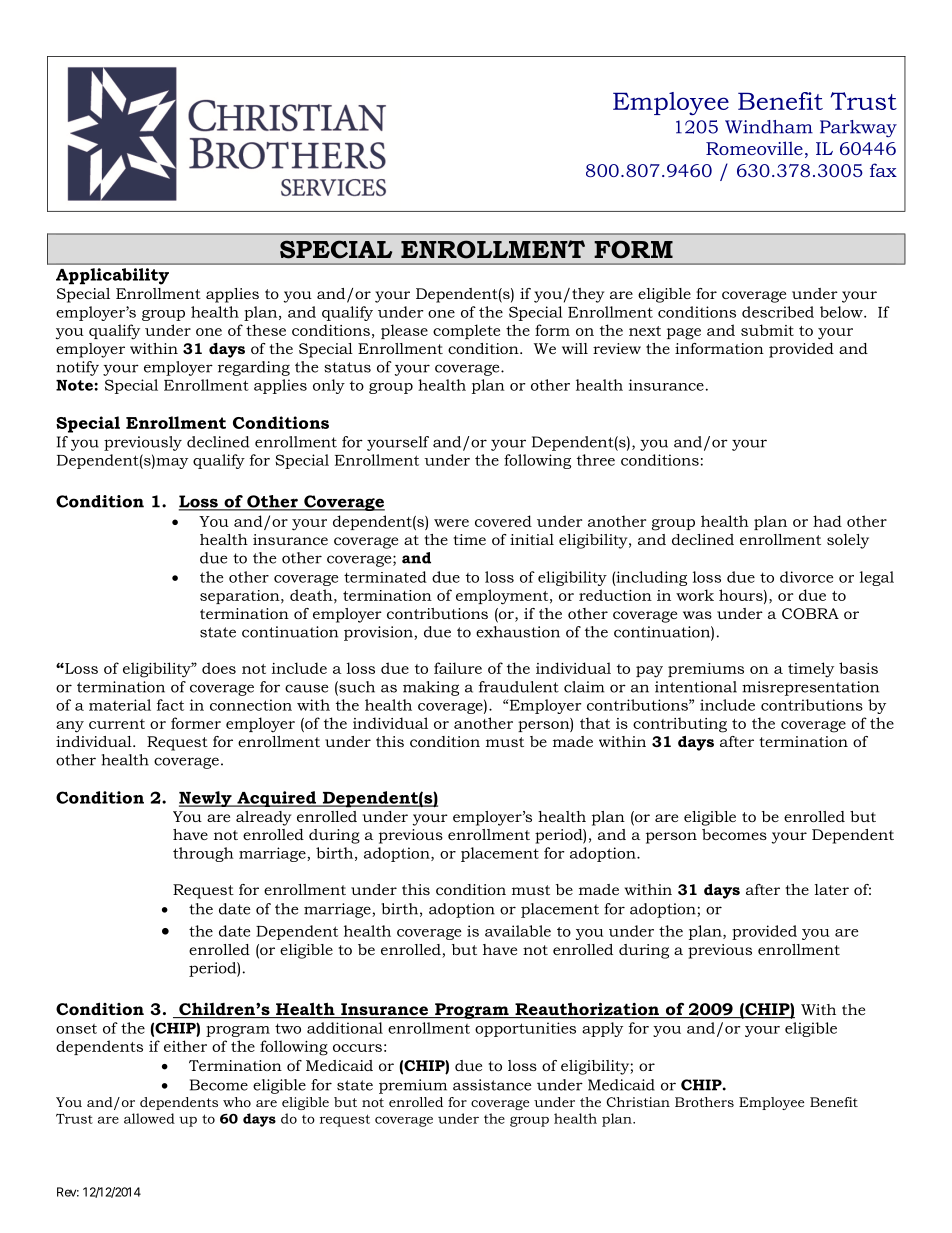  What do you see at coordinates (266, 330) in the page?
I see `these` at bounding box center [266, 330].
